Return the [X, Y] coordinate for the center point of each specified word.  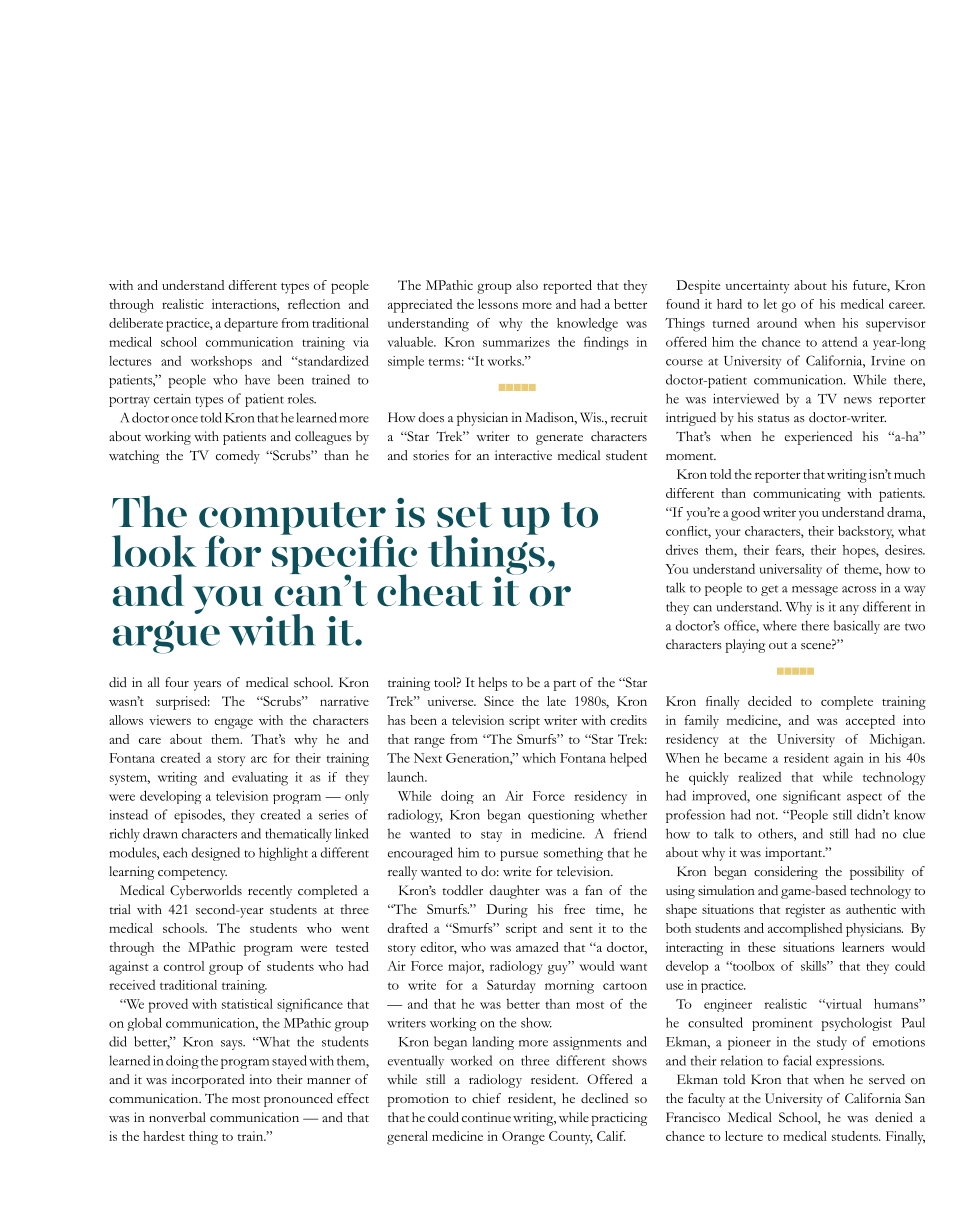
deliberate [136, 323]
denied [894, 1117]
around [777, 323]
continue [486, 1117]
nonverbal [177, 1117]
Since [499, 701]
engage [234, 723]
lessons [498, 304]
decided [770, 701]
